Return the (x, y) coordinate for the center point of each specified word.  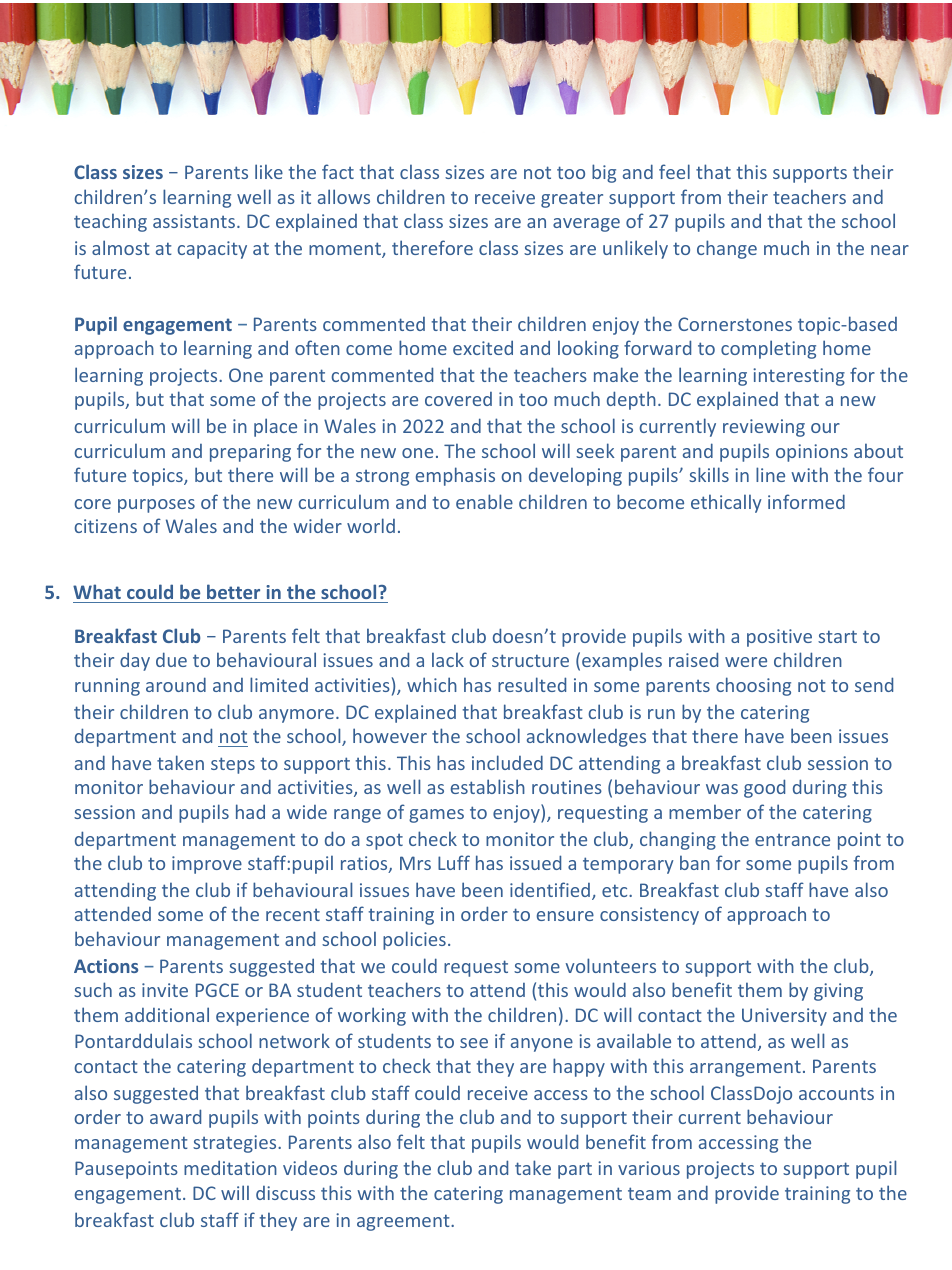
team (649, 1193)
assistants (194, 221)
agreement (404, 1222)
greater (572, 199)
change (727, 249)
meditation (230, 1167)
